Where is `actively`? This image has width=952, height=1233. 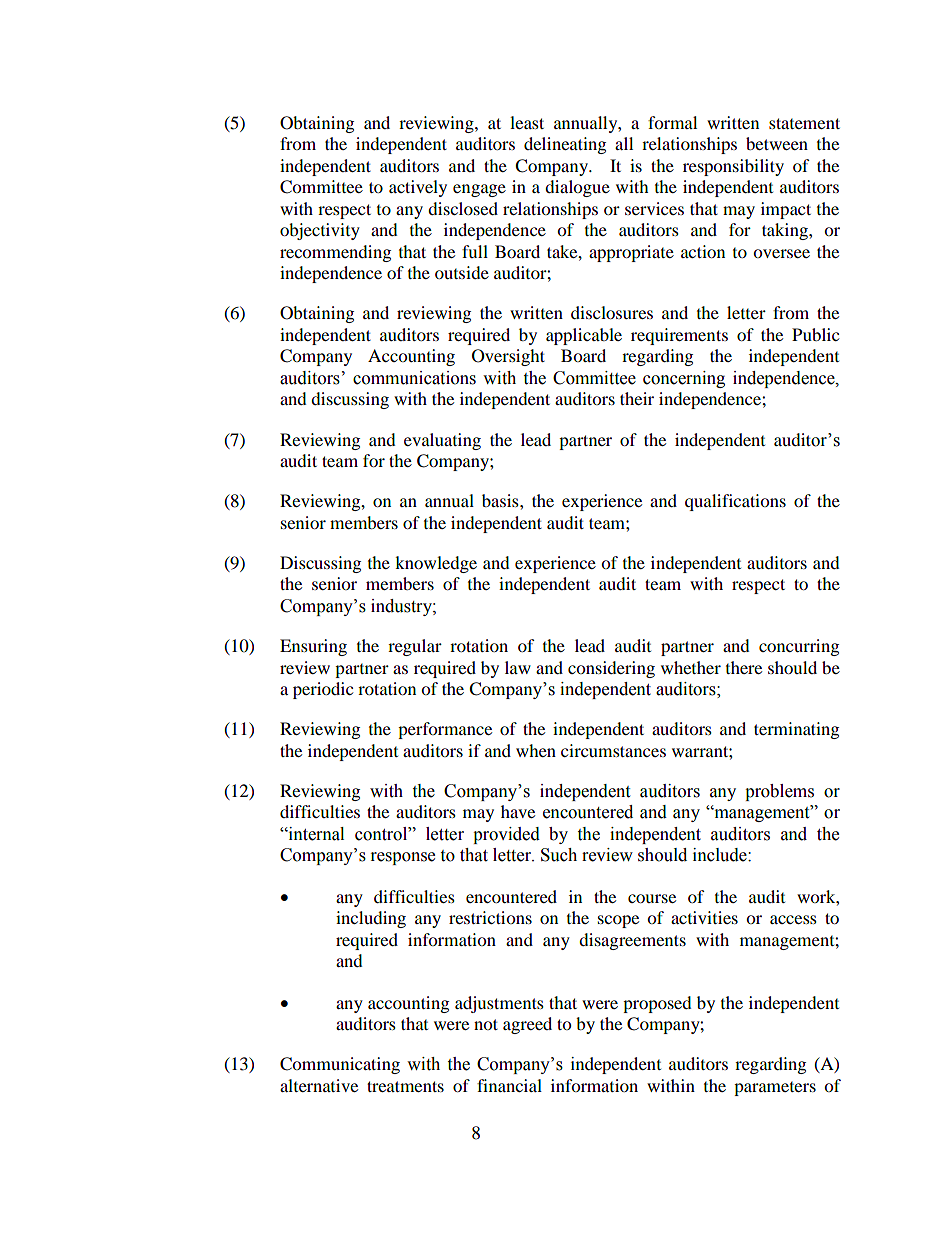 actively is located at coordinates (418, 188).
